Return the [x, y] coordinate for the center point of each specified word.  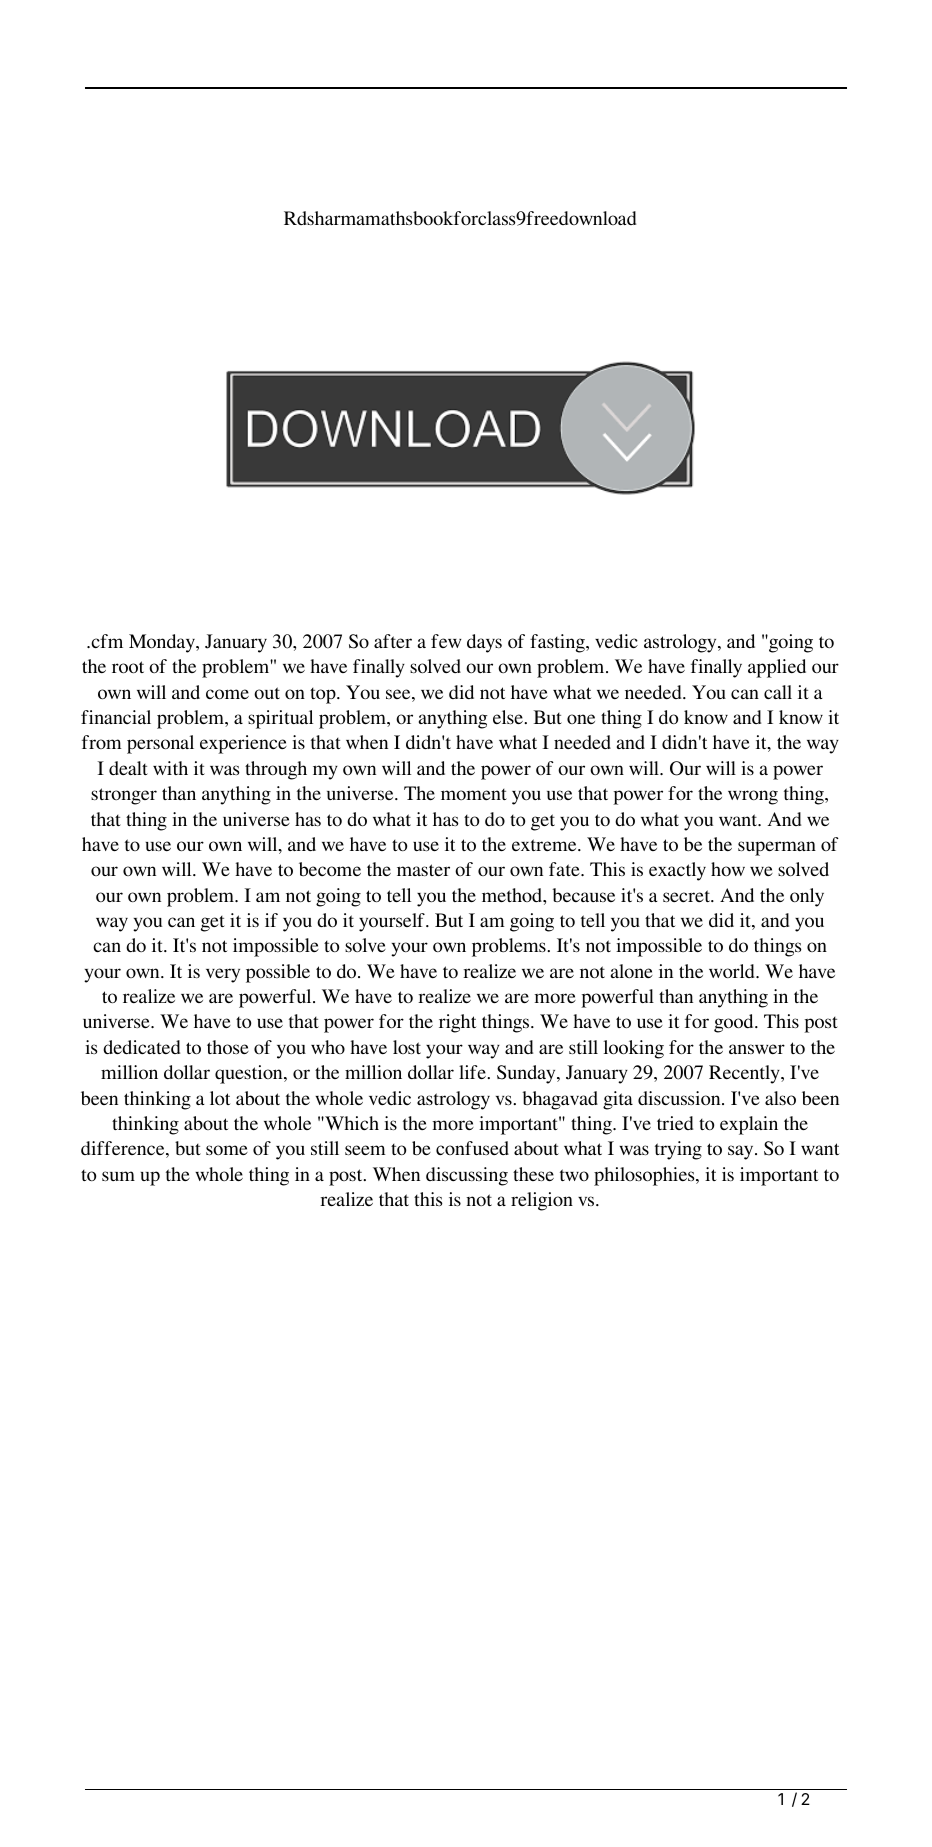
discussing [467, 1176]
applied [777, 668]
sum [118, 1176]
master [423, 870]
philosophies [645, 1176]
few [446, 641]
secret [687, 896]
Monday [163, 643]
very [223, 975]
